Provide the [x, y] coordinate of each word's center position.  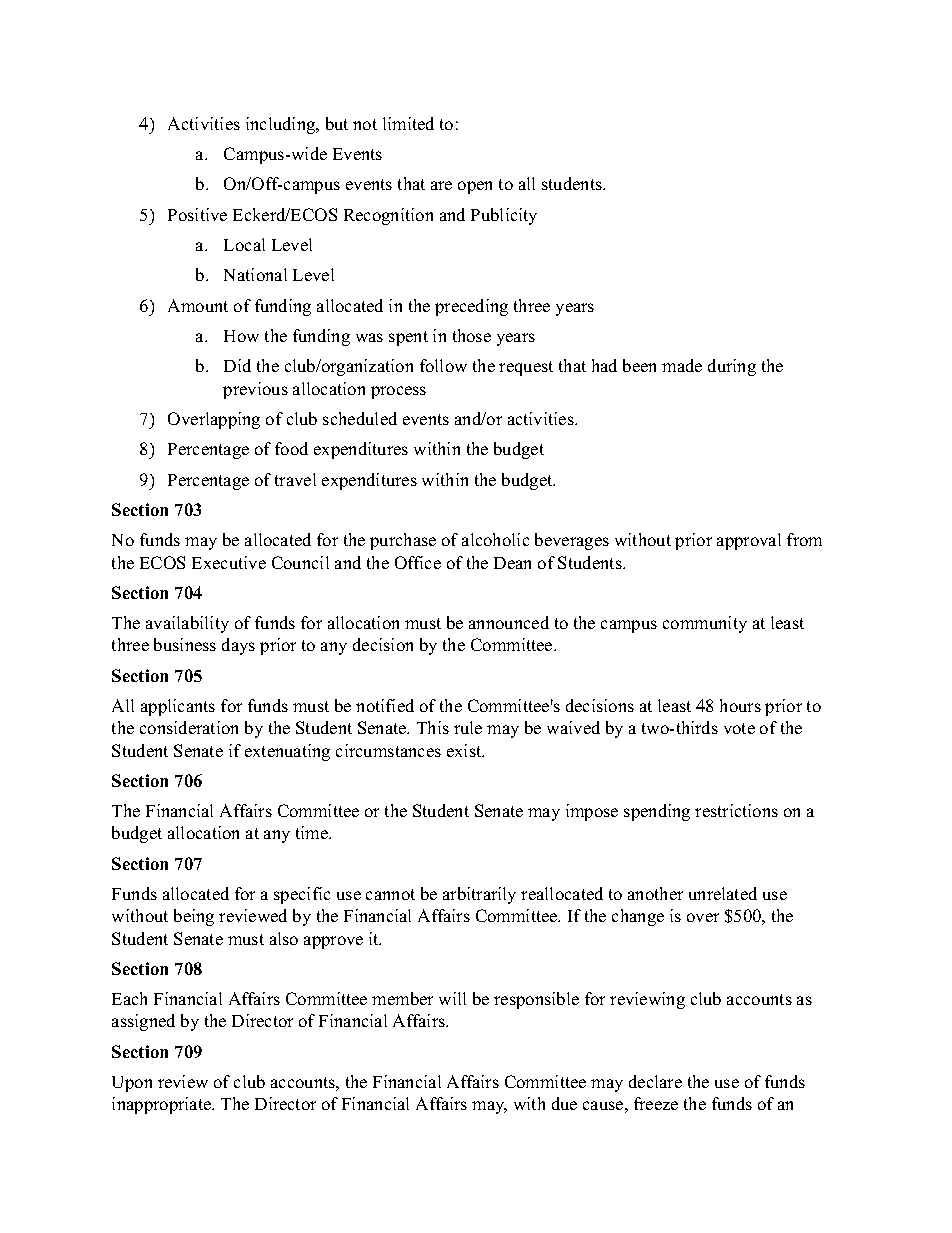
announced [509, 622]
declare [655, 1081]
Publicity [504, 216]
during [732, 367]
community [705, 624]
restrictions [736, 810]
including [282, 125]
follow [443, 365]
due [564, 1103]
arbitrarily [479, 895]
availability [187, 624]
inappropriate [162, 1105]
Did [237, 365]
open [475, 187]
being [194, 917]
